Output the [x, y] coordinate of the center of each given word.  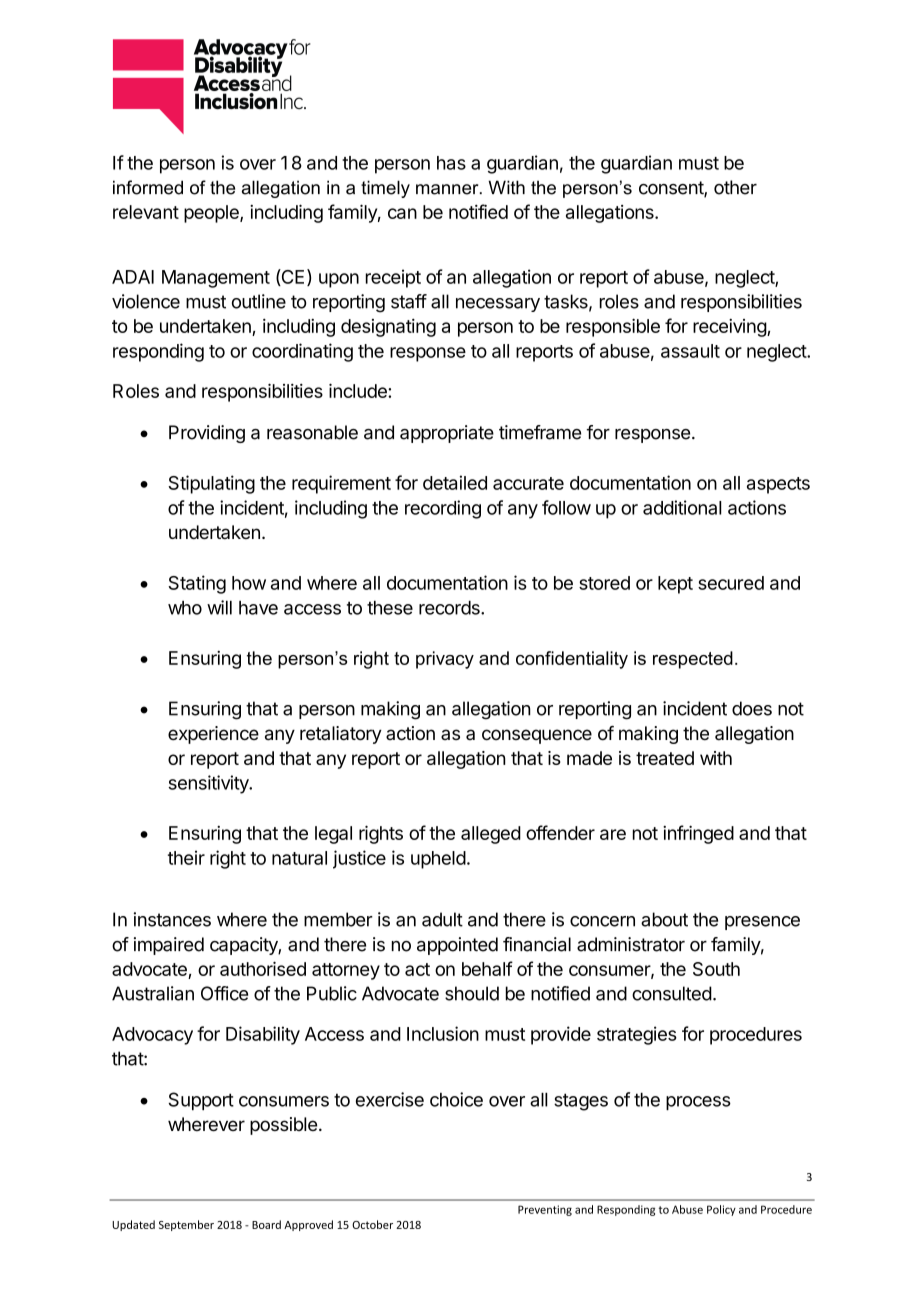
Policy [721, 1210]
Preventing [545, 1210]
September [186, 1225]
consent [672, 189]
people [212, 214]
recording [443, 509]
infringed [698, 834]
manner [448, 189]
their [186, 857]
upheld [438, 860]
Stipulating [211, 484]
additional [682, 507]
